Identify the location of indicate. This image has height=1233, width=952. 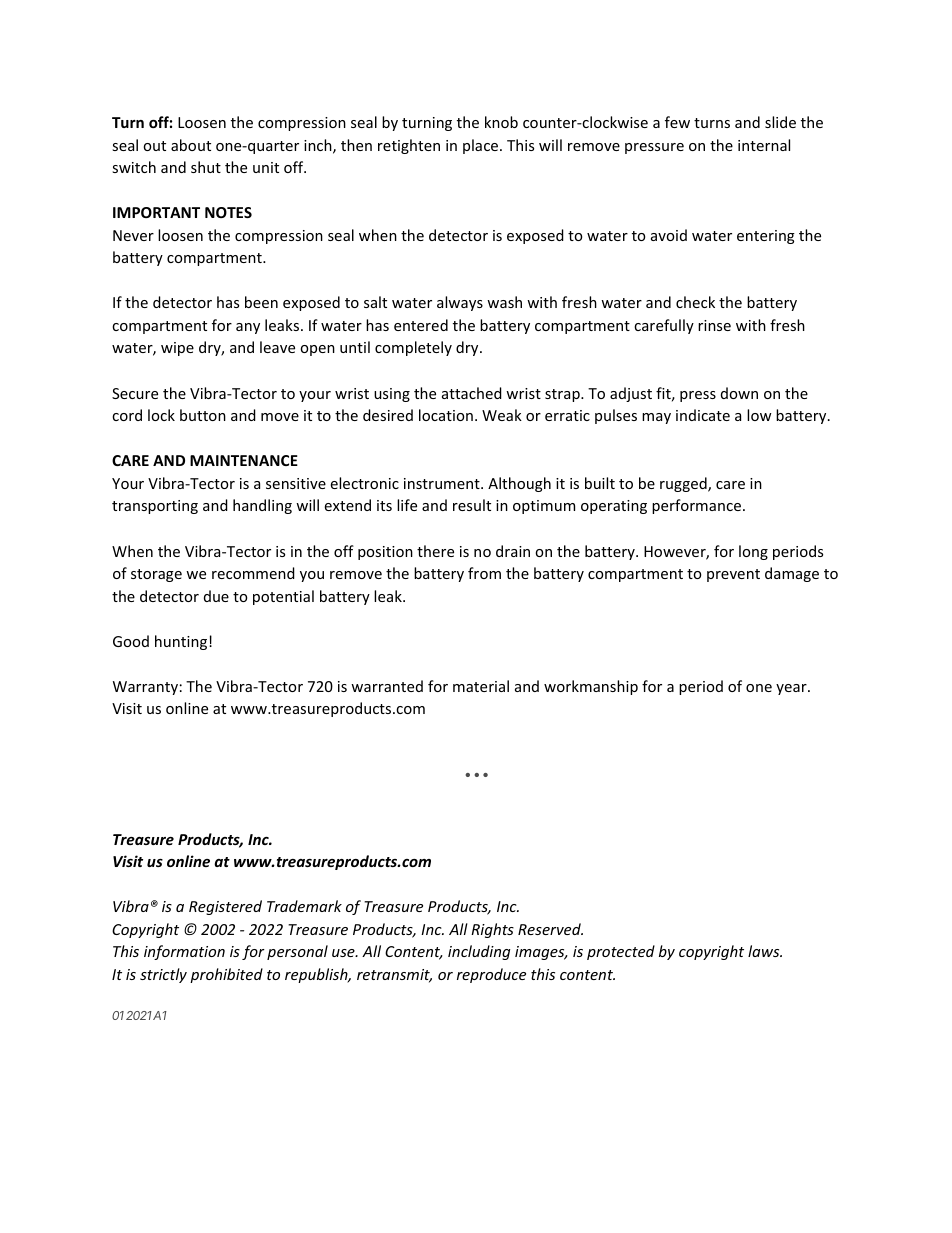
(703, 415).
